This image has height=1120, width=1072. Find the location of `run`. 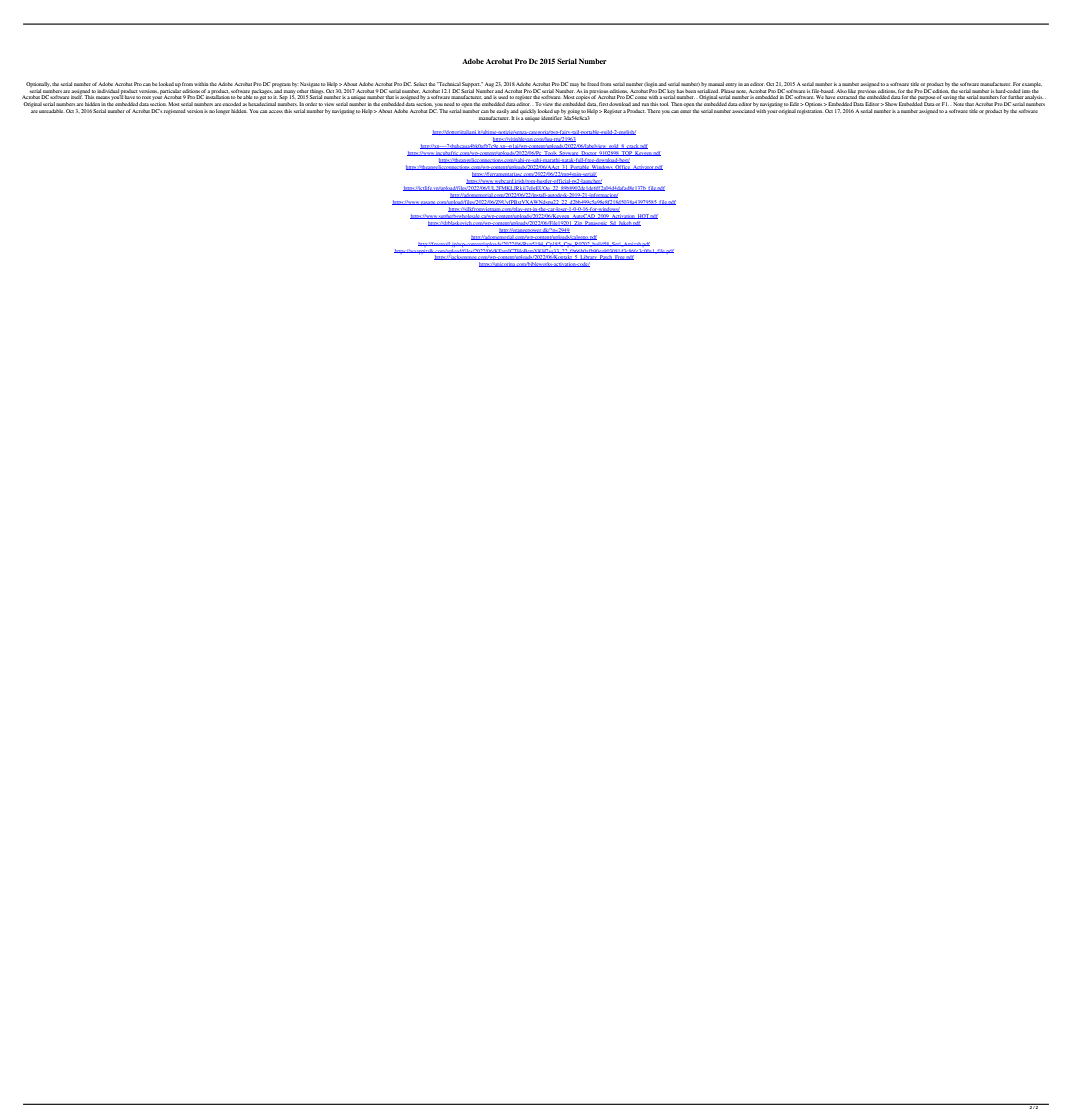

run is located at coordinates (645, 104).
